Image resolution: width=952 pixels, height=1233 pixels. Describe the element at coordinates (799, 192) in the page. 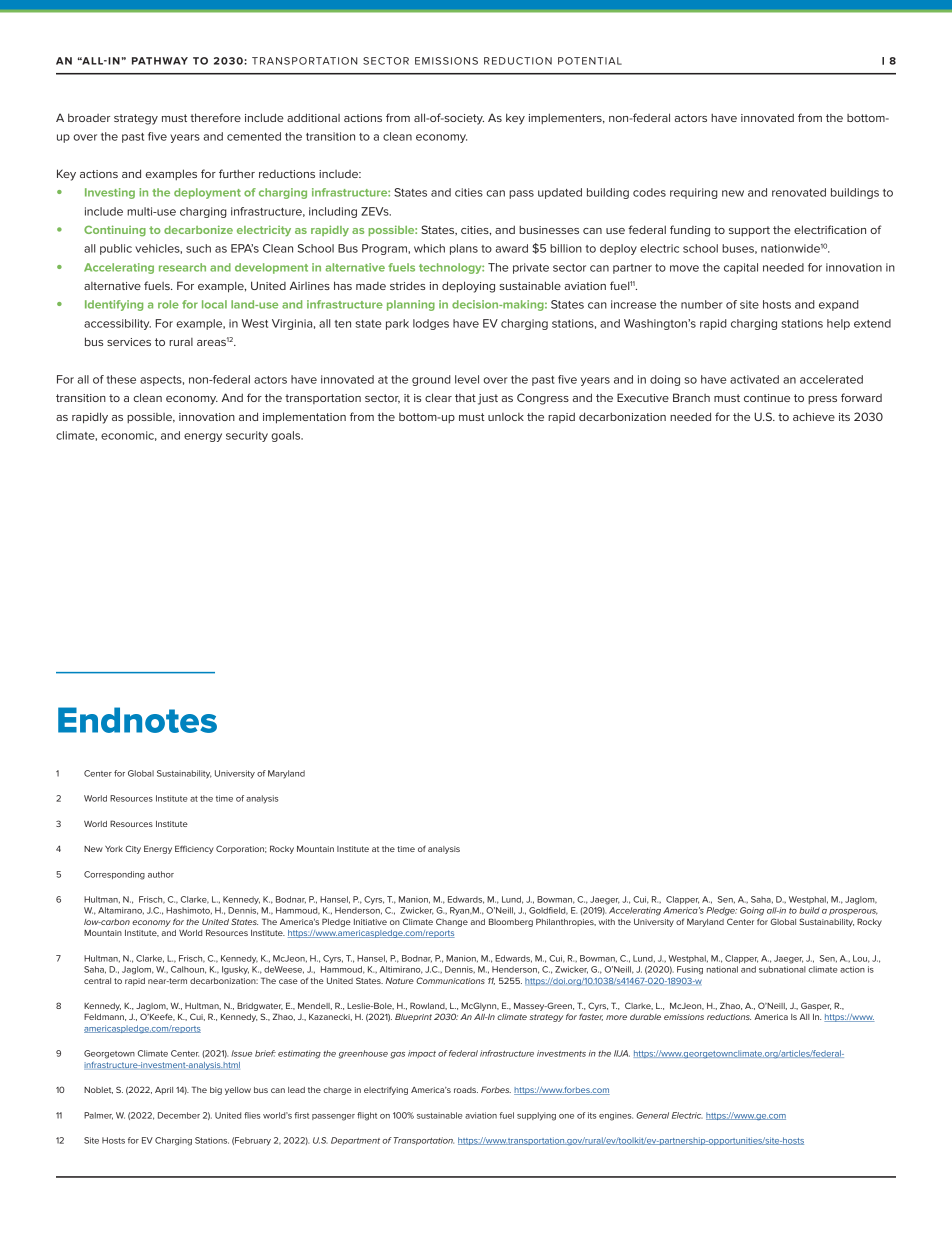

I see `renovated` at that location.
